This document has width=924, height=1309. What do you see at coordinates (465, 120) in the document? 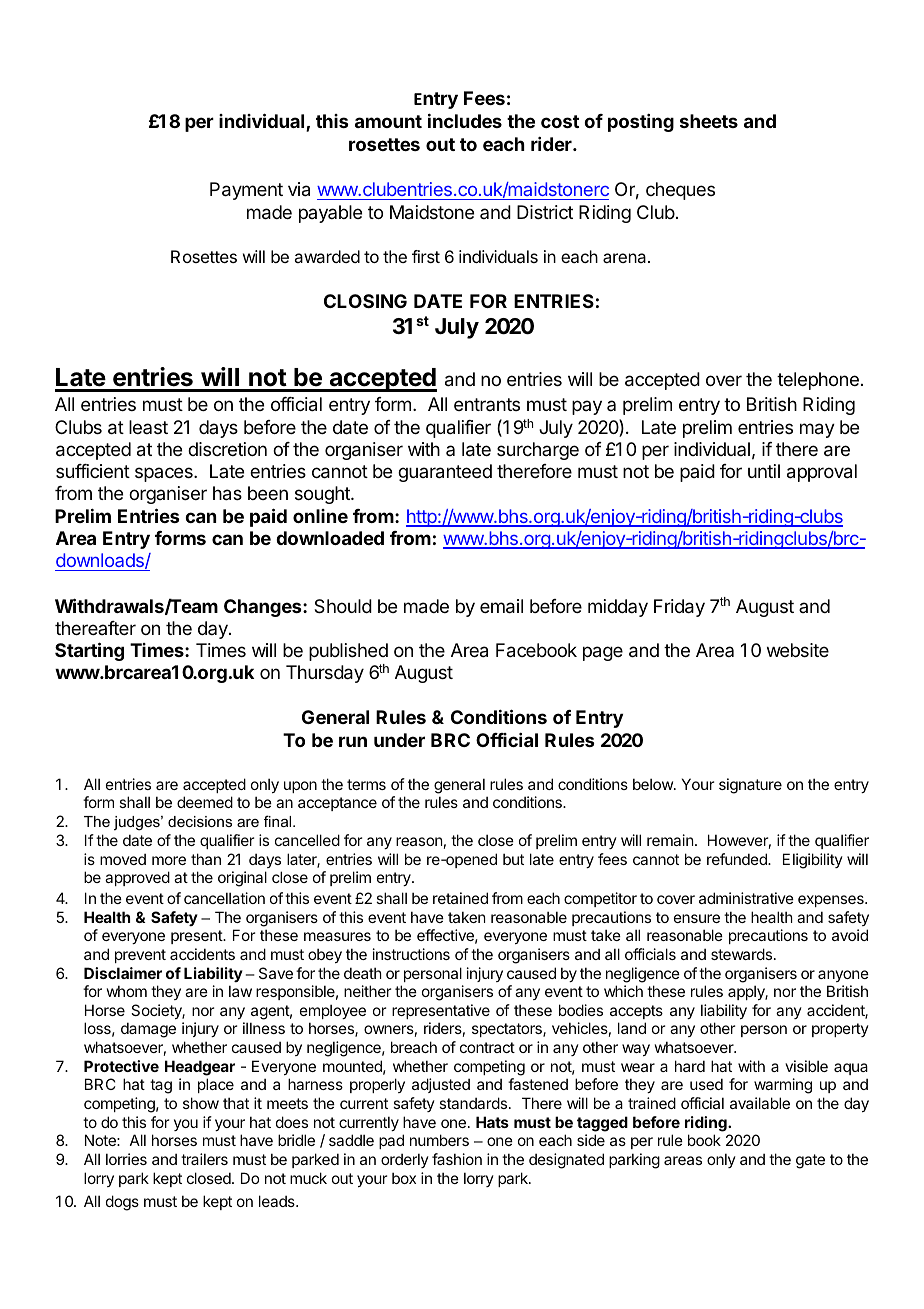
I see `includes` at bounding box center [465, 120].
